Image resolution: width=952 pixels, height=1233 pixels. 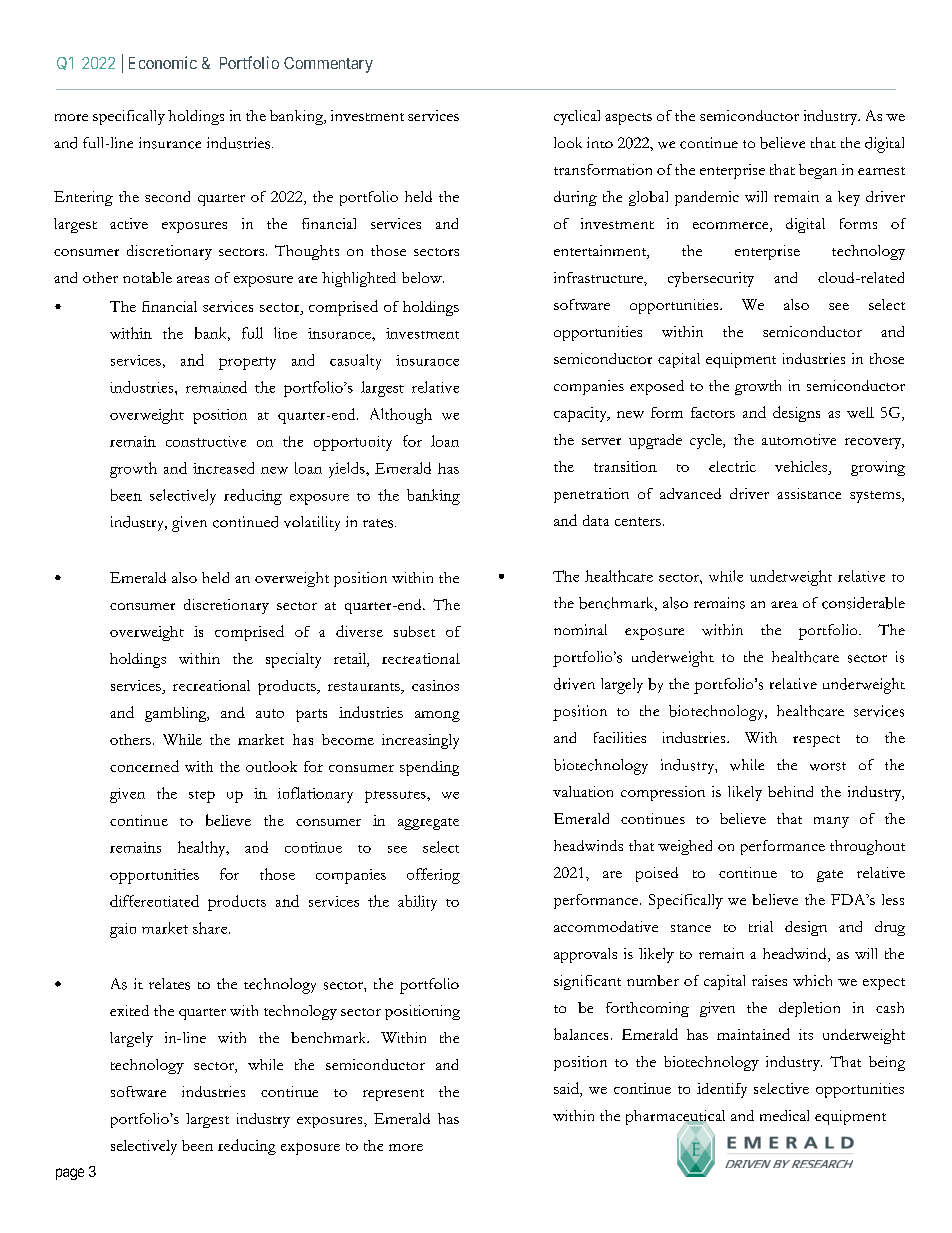 I want to click on vehicles, so click(x=802, y=468).
